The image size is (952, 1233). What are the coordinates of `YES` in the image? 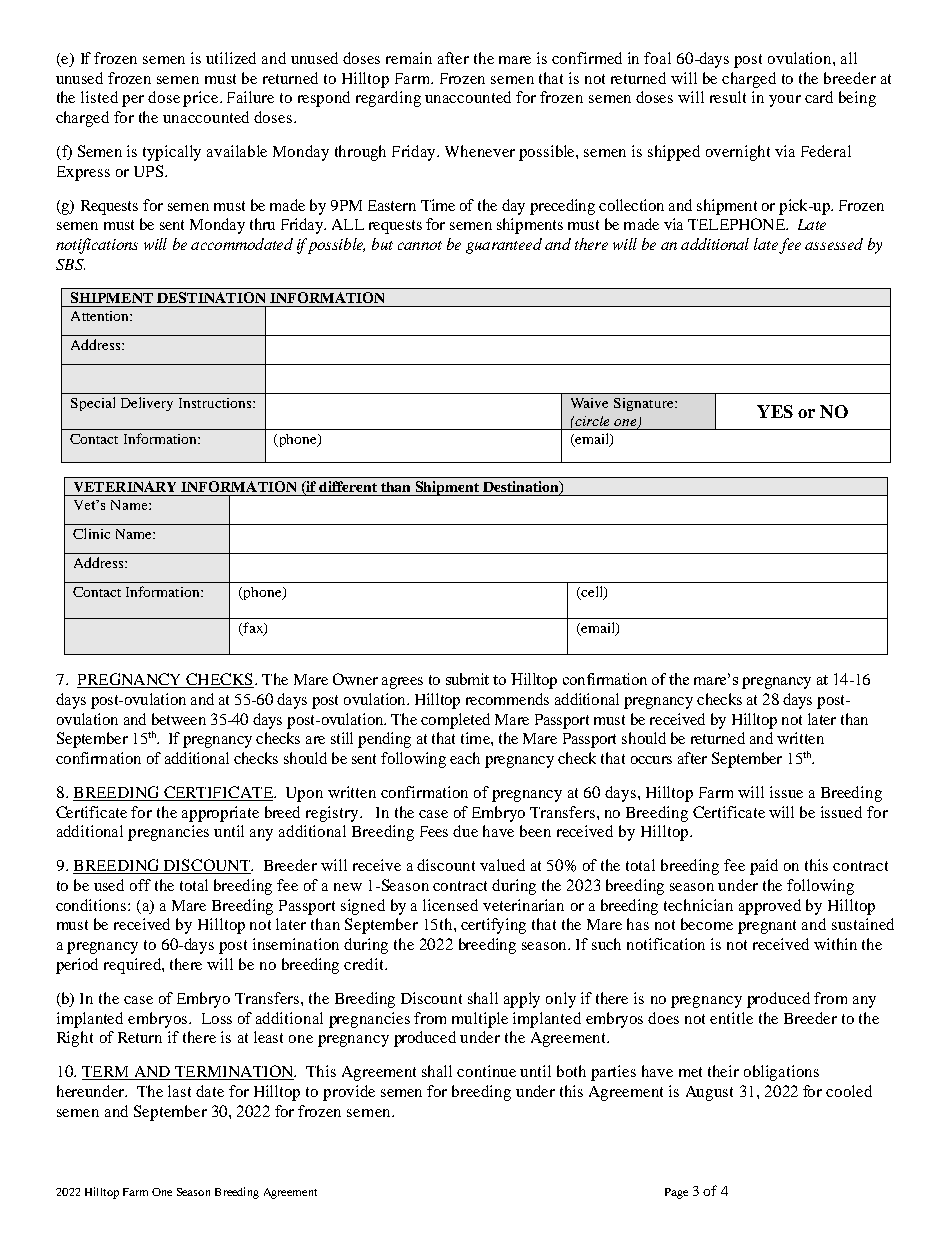 It's located at (775, 411).
